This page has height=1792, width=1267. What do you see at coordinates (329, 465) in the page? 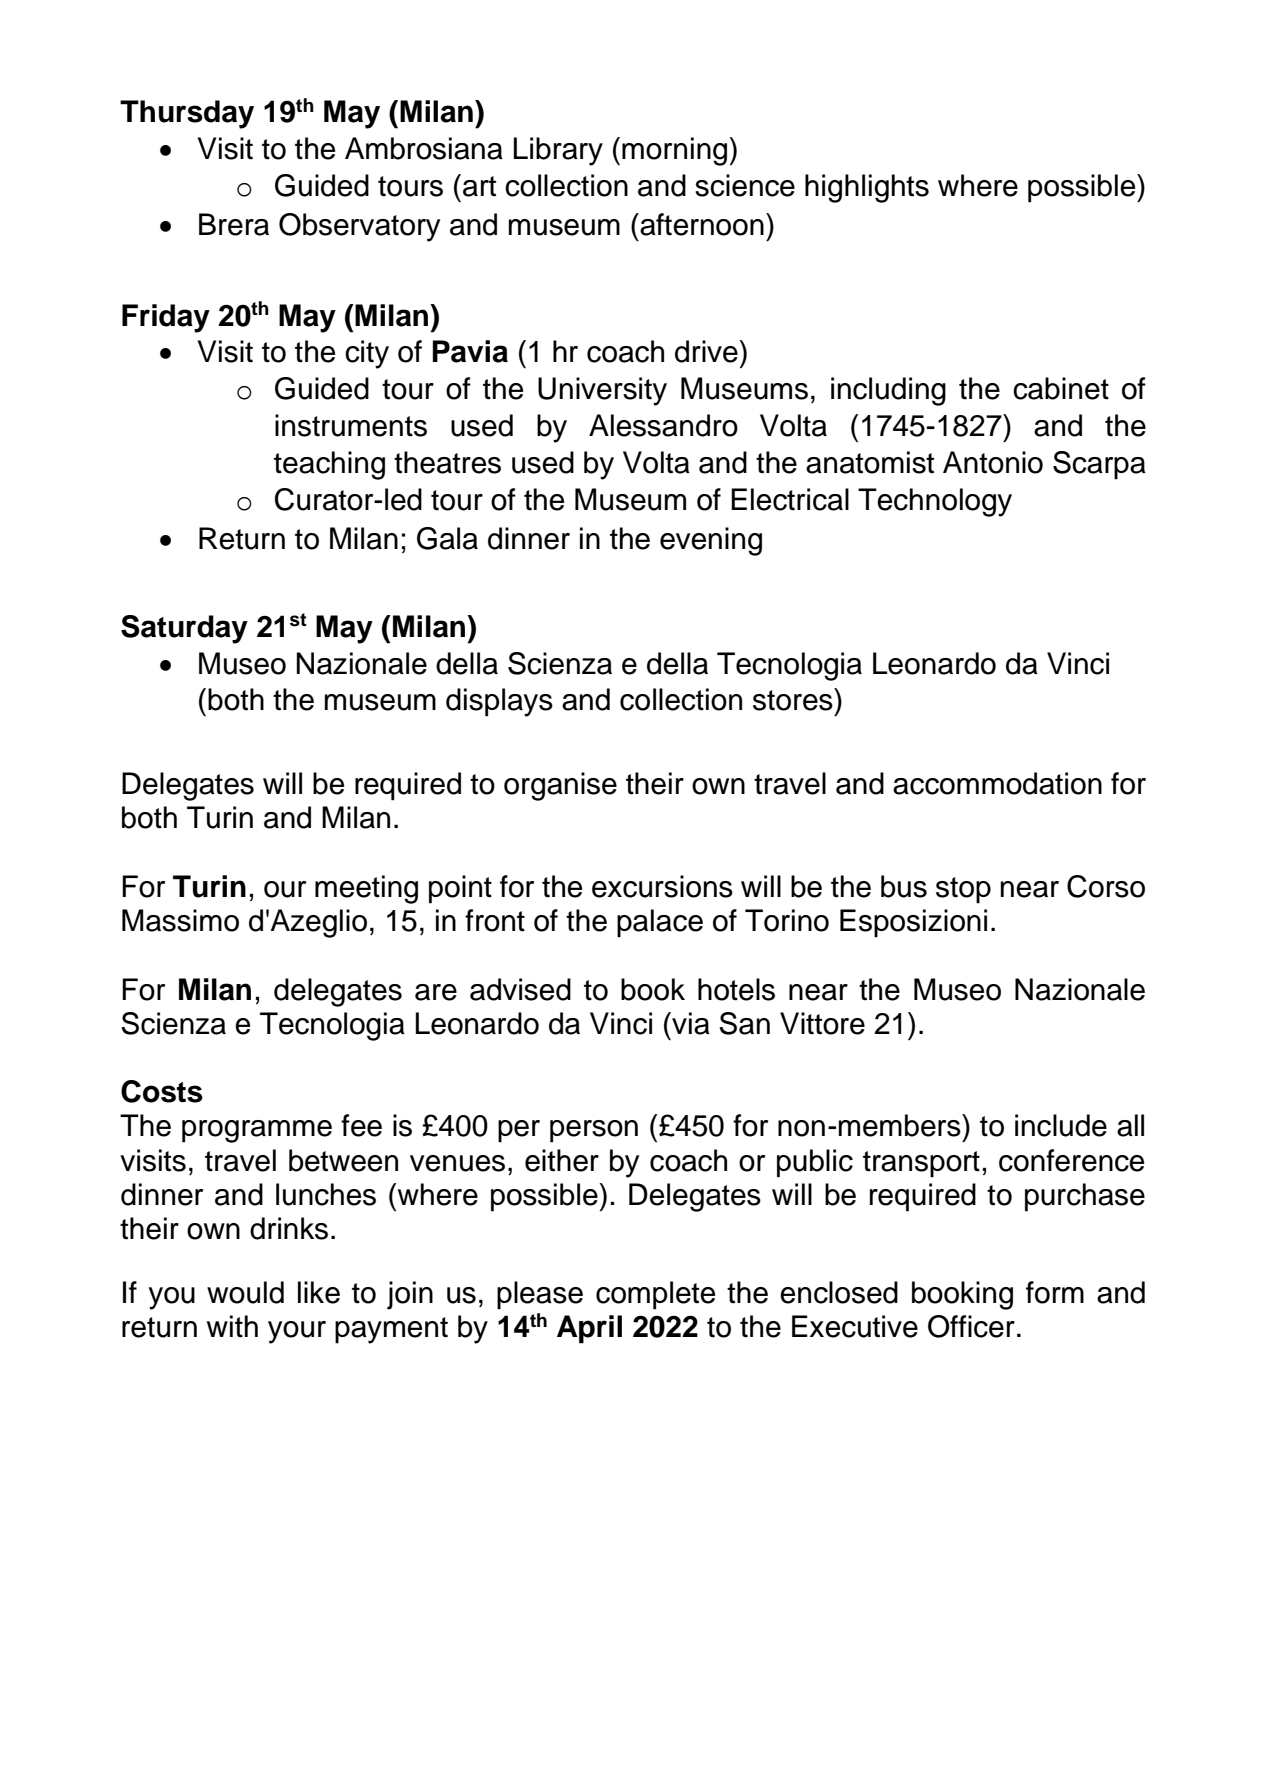
I see `teaching` at bounding box center [329, 465].
